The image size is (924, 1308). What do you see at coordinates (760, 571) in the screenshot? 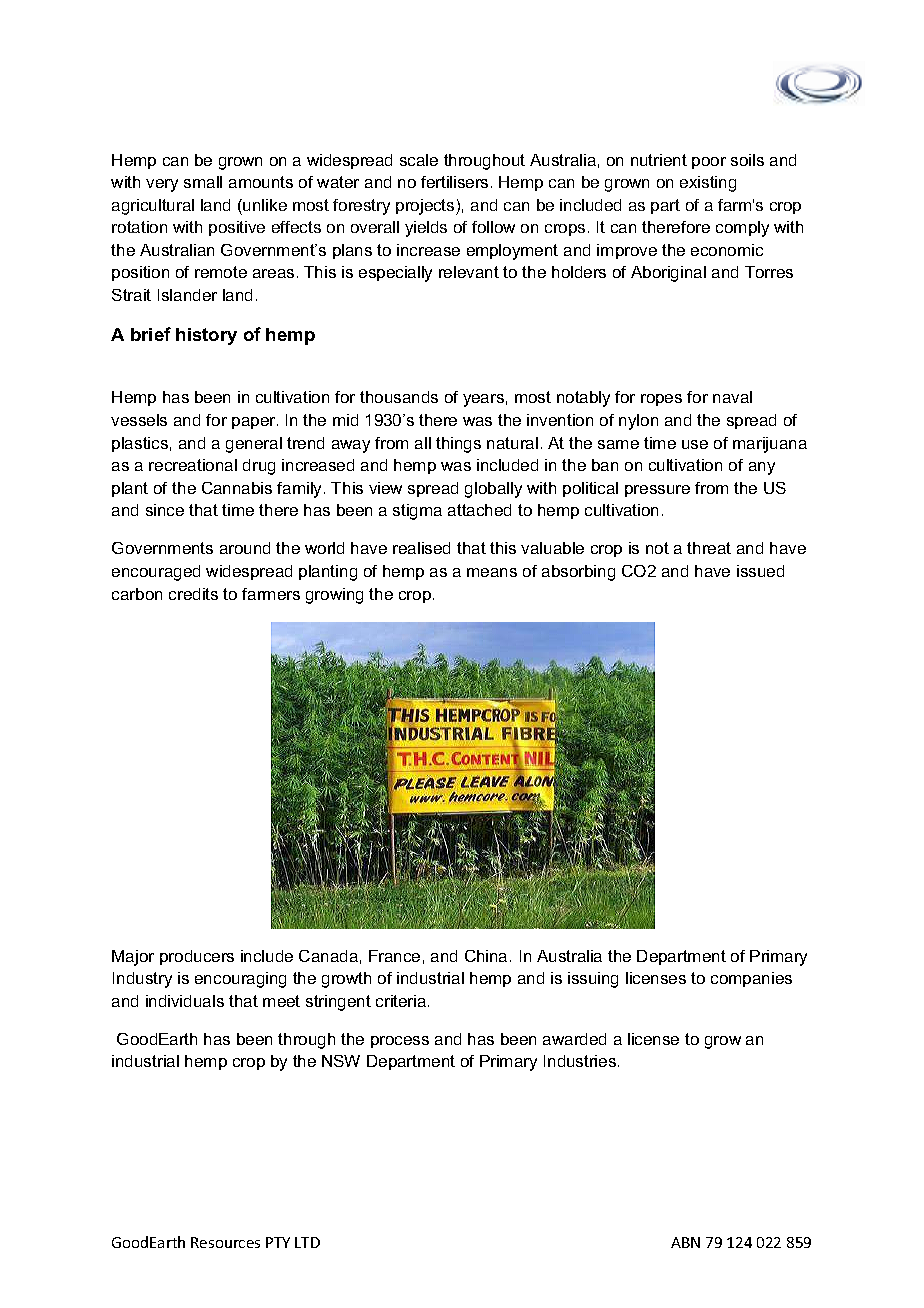
I see `issued` at bounding box center [760, 571].
